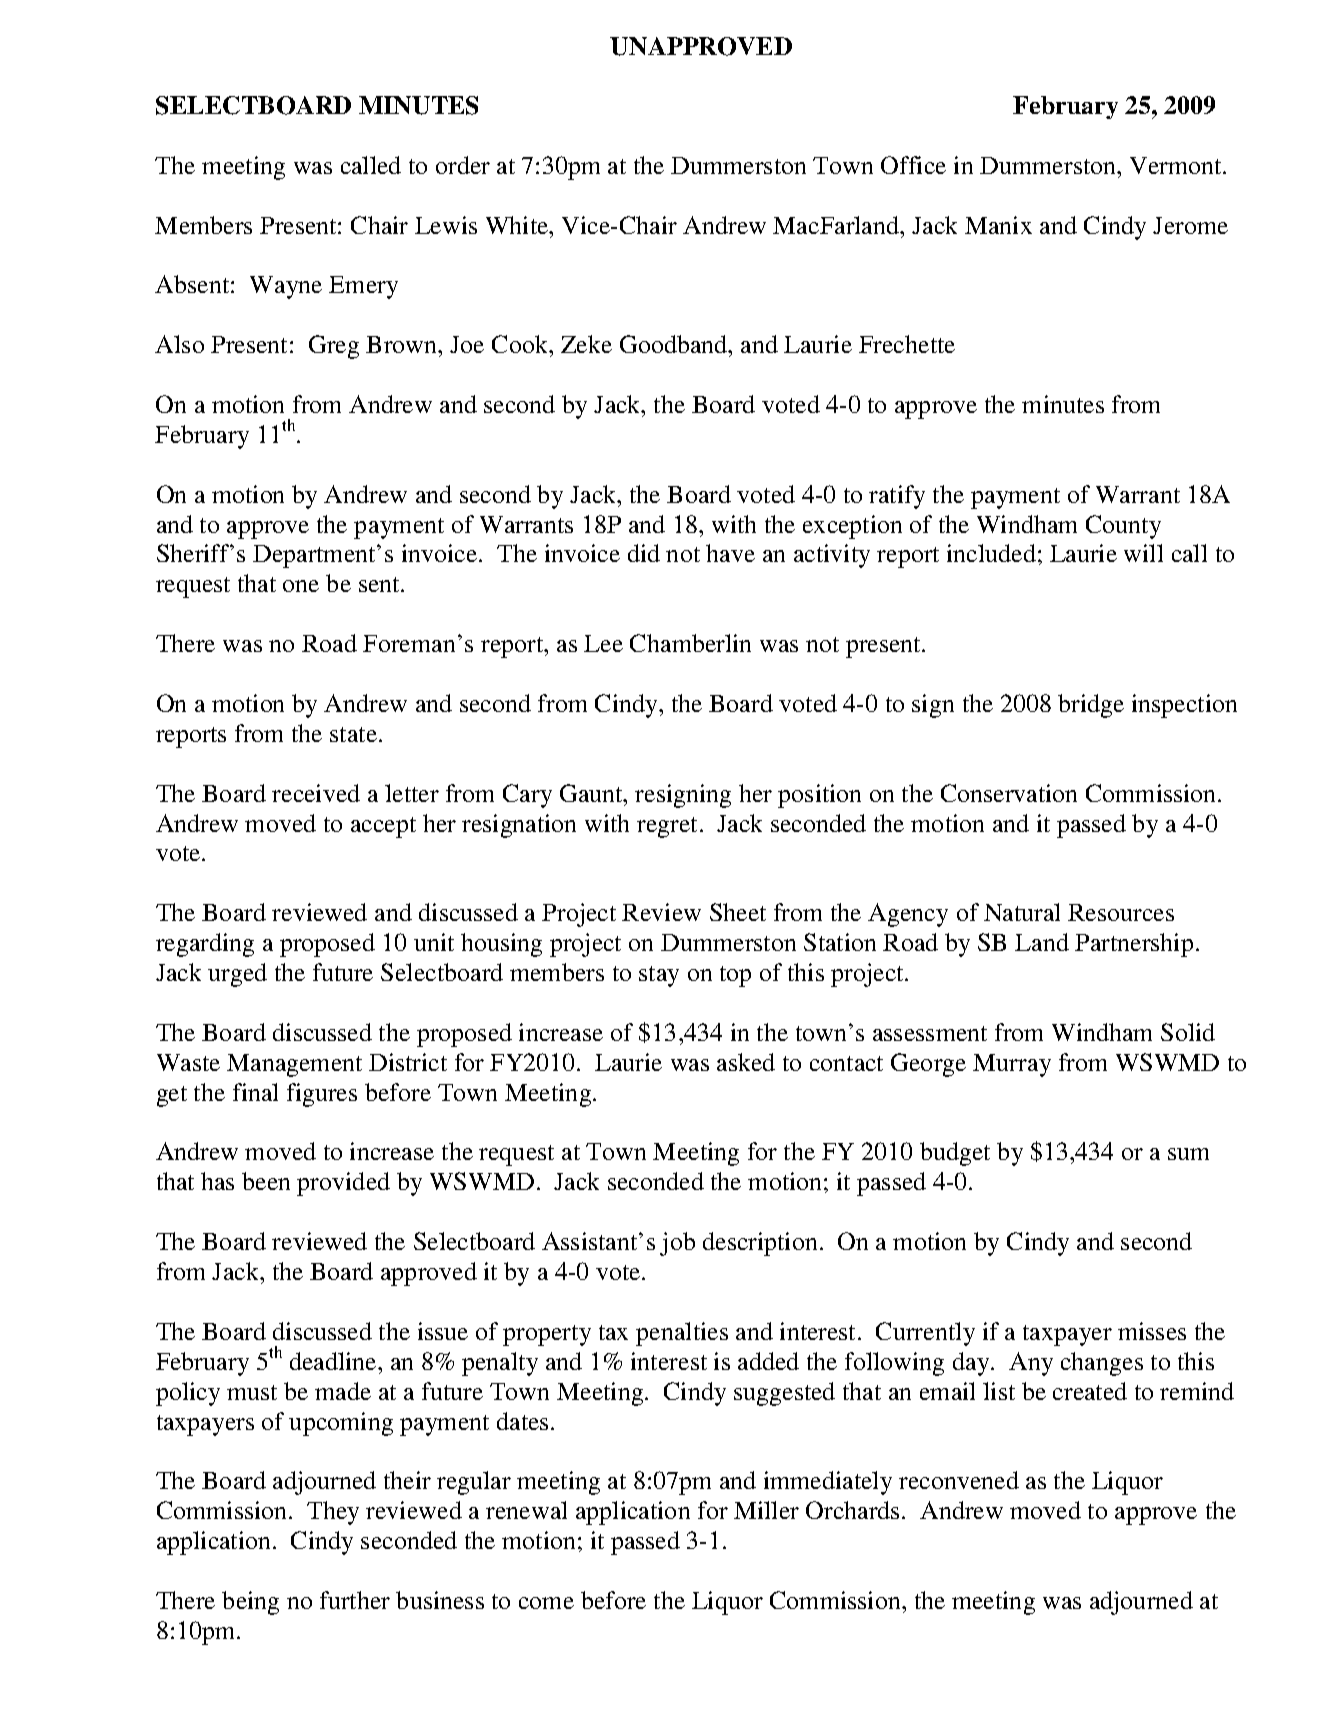 This page has width=1326, height=1716. I want to click on one, so click(301, 586).
